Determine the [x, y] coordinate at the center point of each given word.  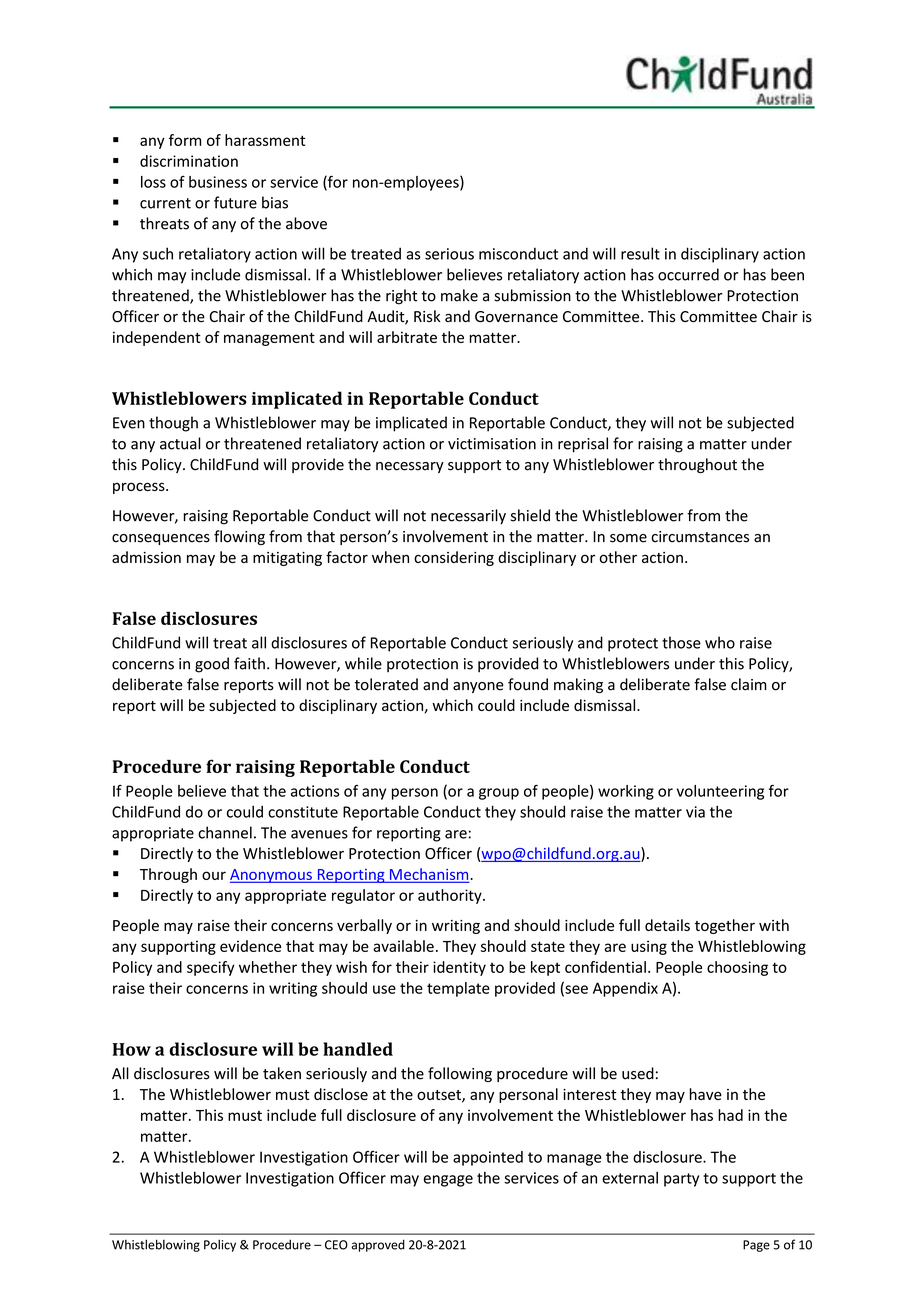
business [218, 182]
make [459, 295]
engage [448, 1181]
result [640, 253]
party [681, 1180]
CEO [336, 1245]
